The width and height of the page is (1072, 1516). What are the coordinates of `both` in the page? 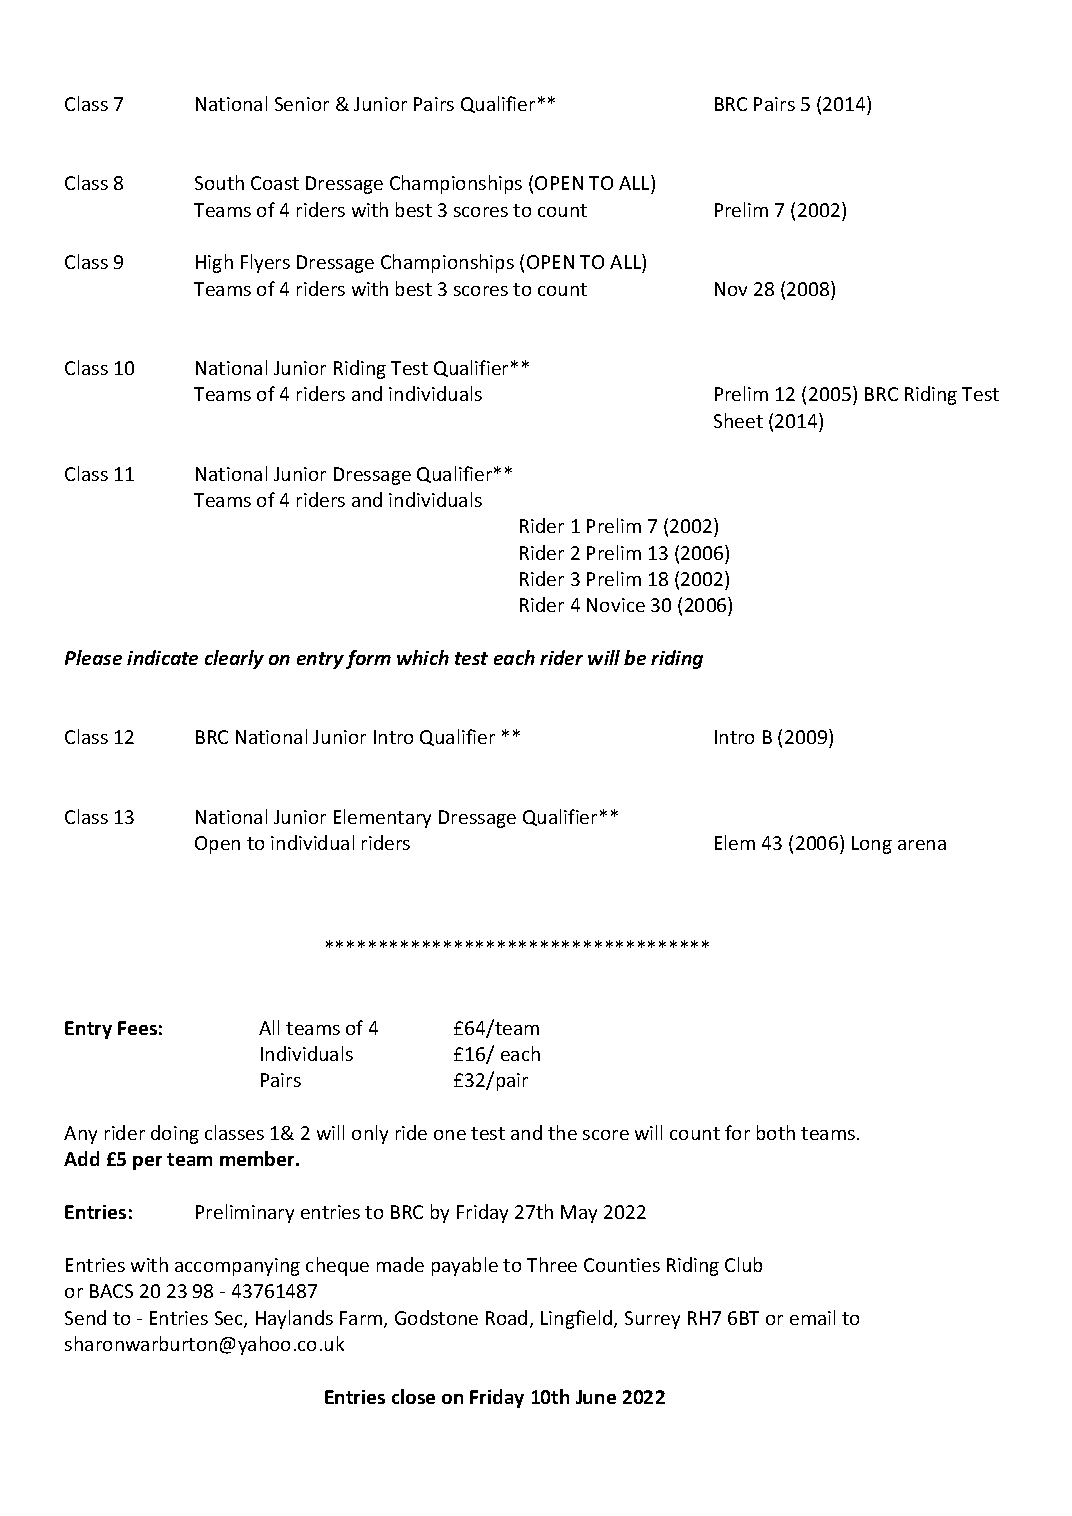 It's located at (776, 1132).
